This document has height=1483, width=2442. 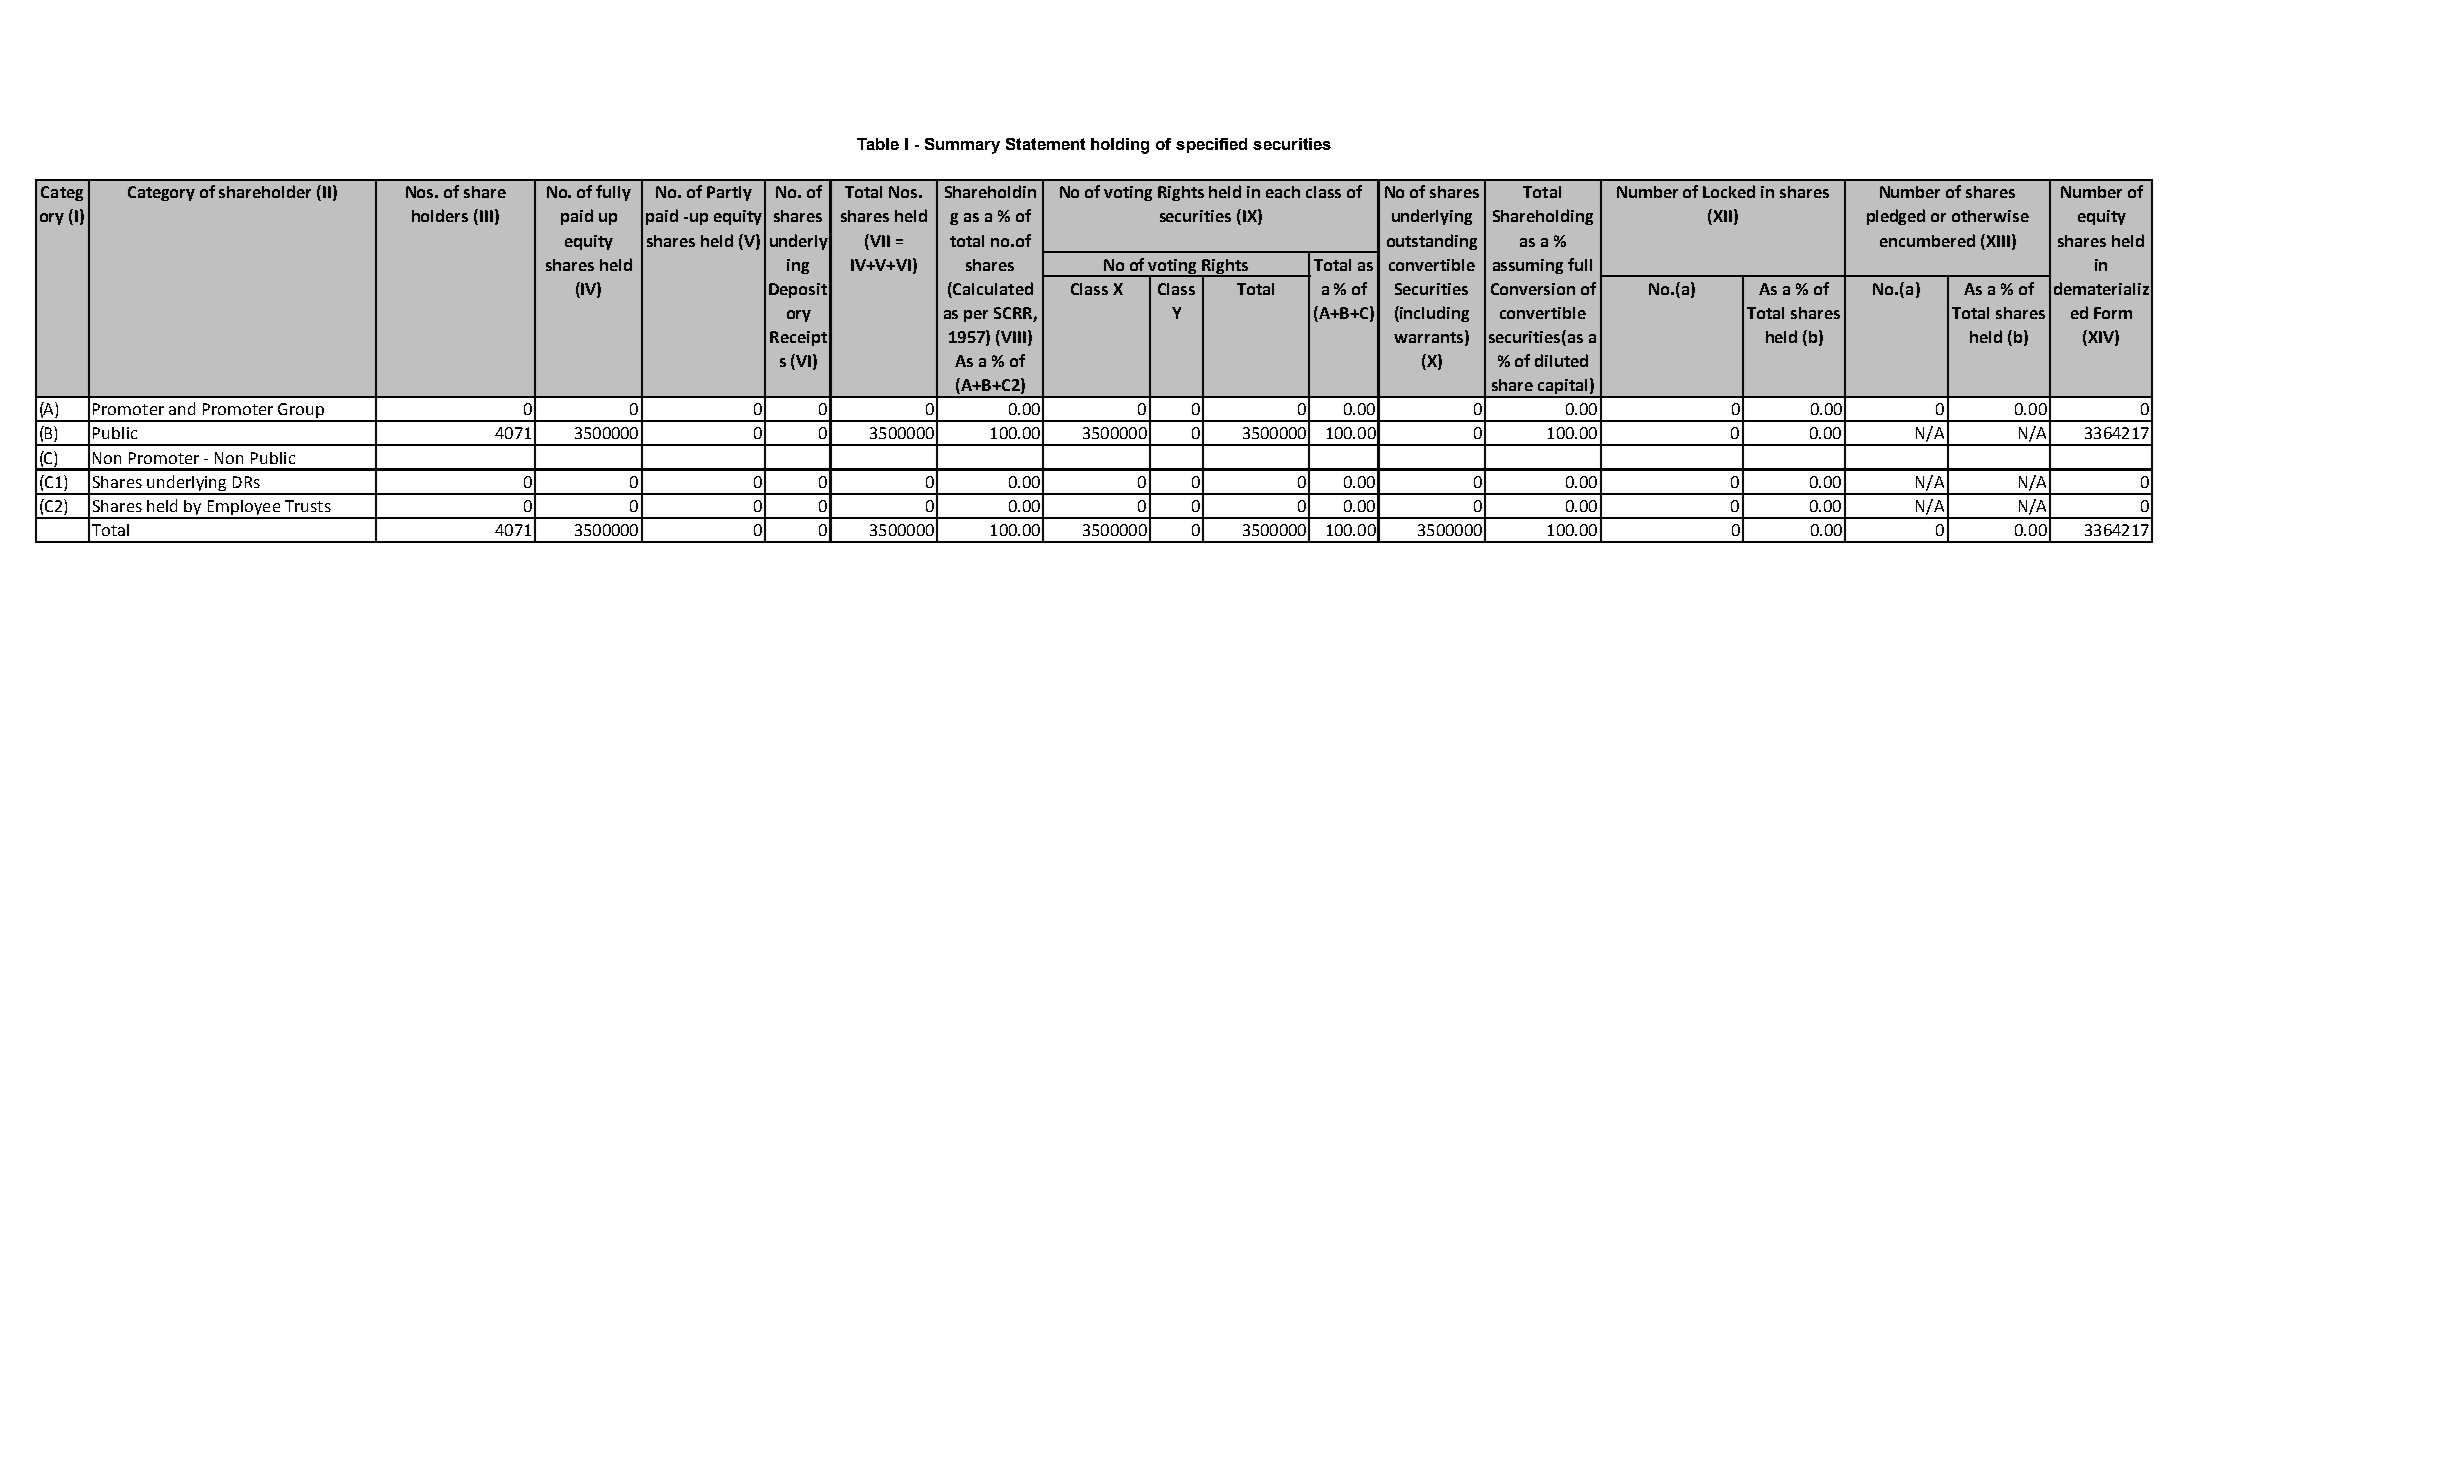 I want to click on Employee, so click(x=243, y=509).
